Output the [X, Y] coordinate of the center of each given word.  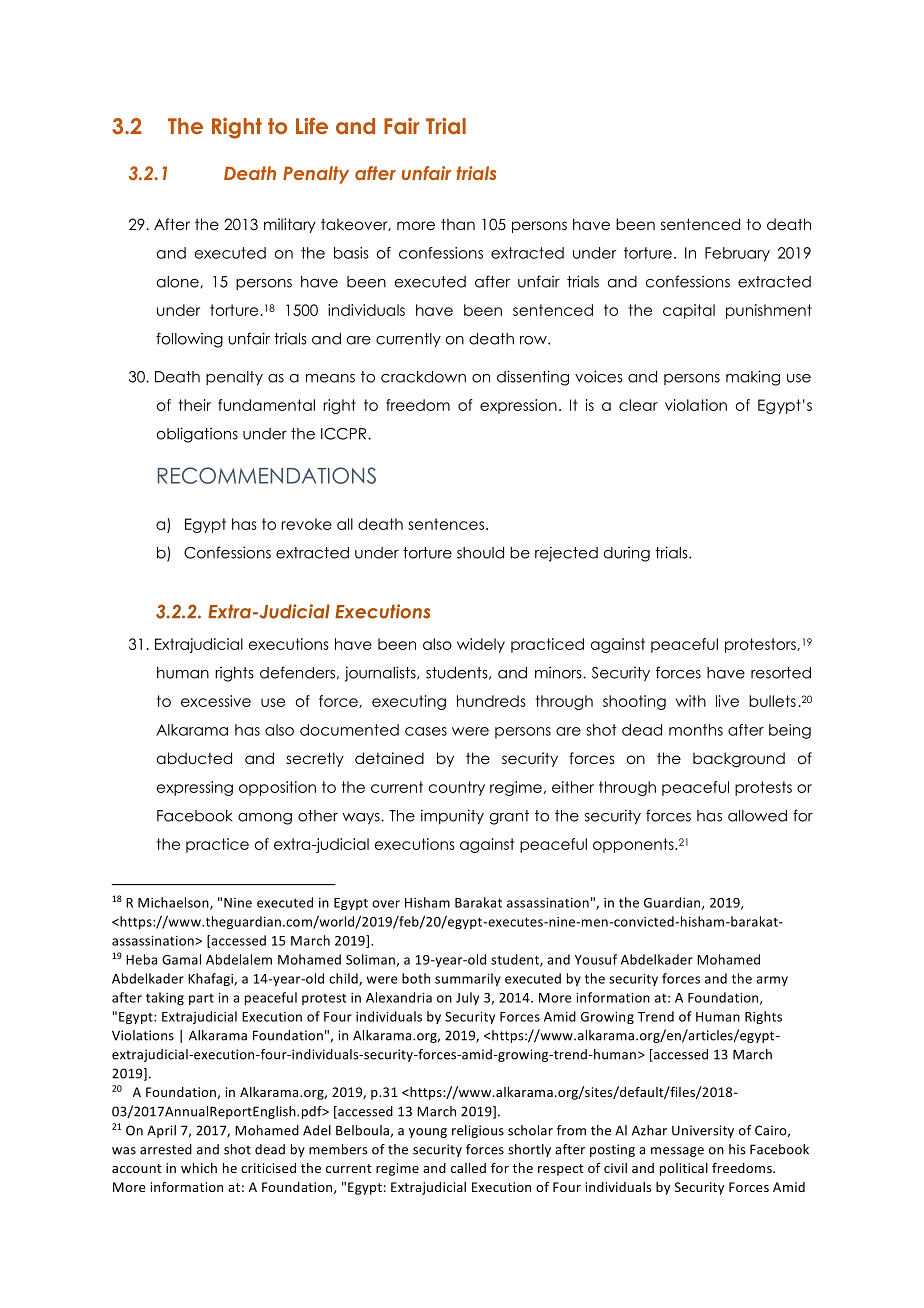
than [458, 224]
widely [481, 645]
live [727, 701]
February [737, 254]
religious [478, 1131]
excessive [216, 701]
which [199, 1168]
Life [312, 126]
